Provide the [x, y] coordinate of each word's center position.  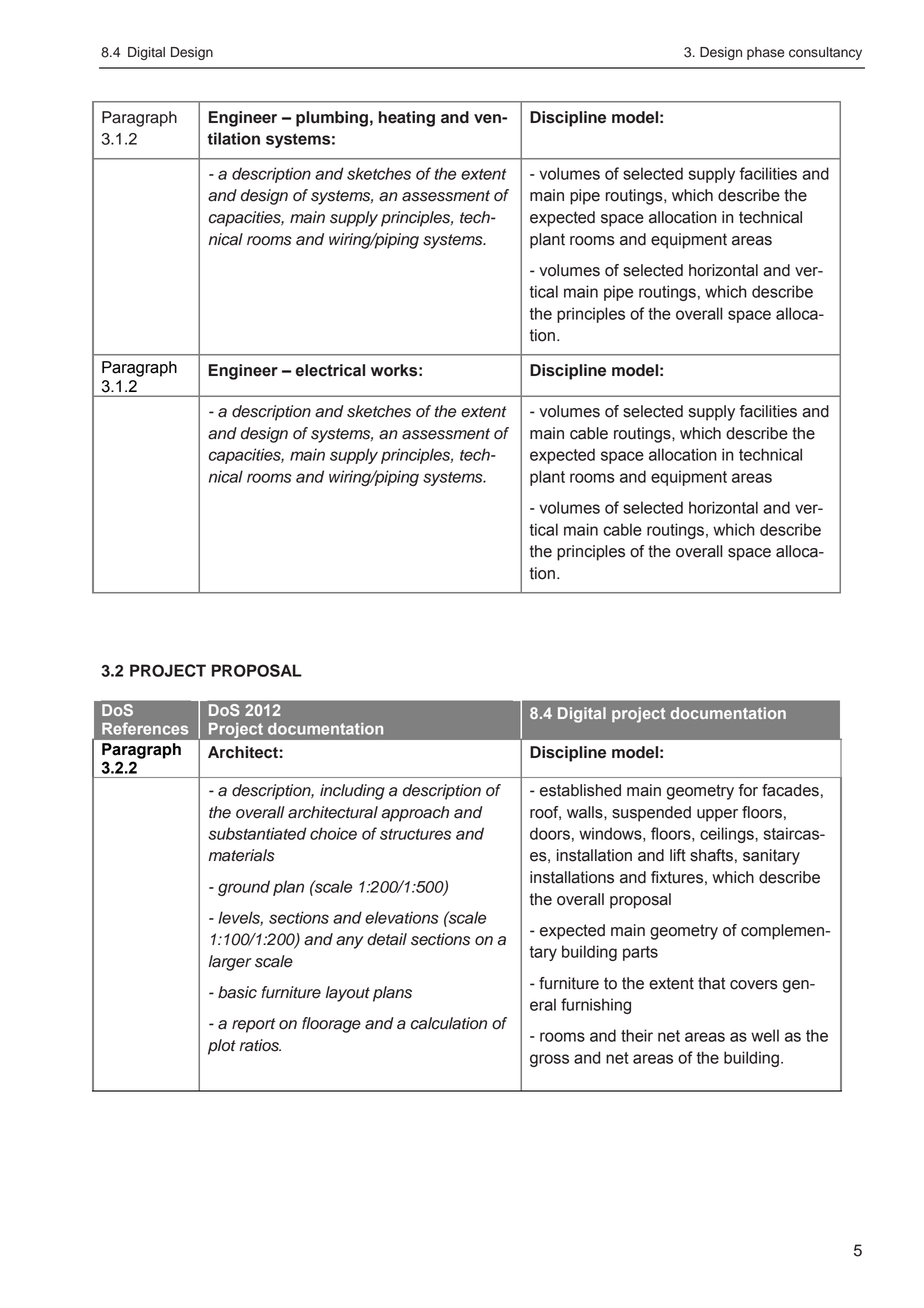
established [580, 790]
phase [765, 53]
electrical [330, 370]
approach [415, 814]
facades [790, 790]
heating [407, 119]
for [748, 790]
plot [222, 1047]
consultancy [825, 53]
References [145, 728]
